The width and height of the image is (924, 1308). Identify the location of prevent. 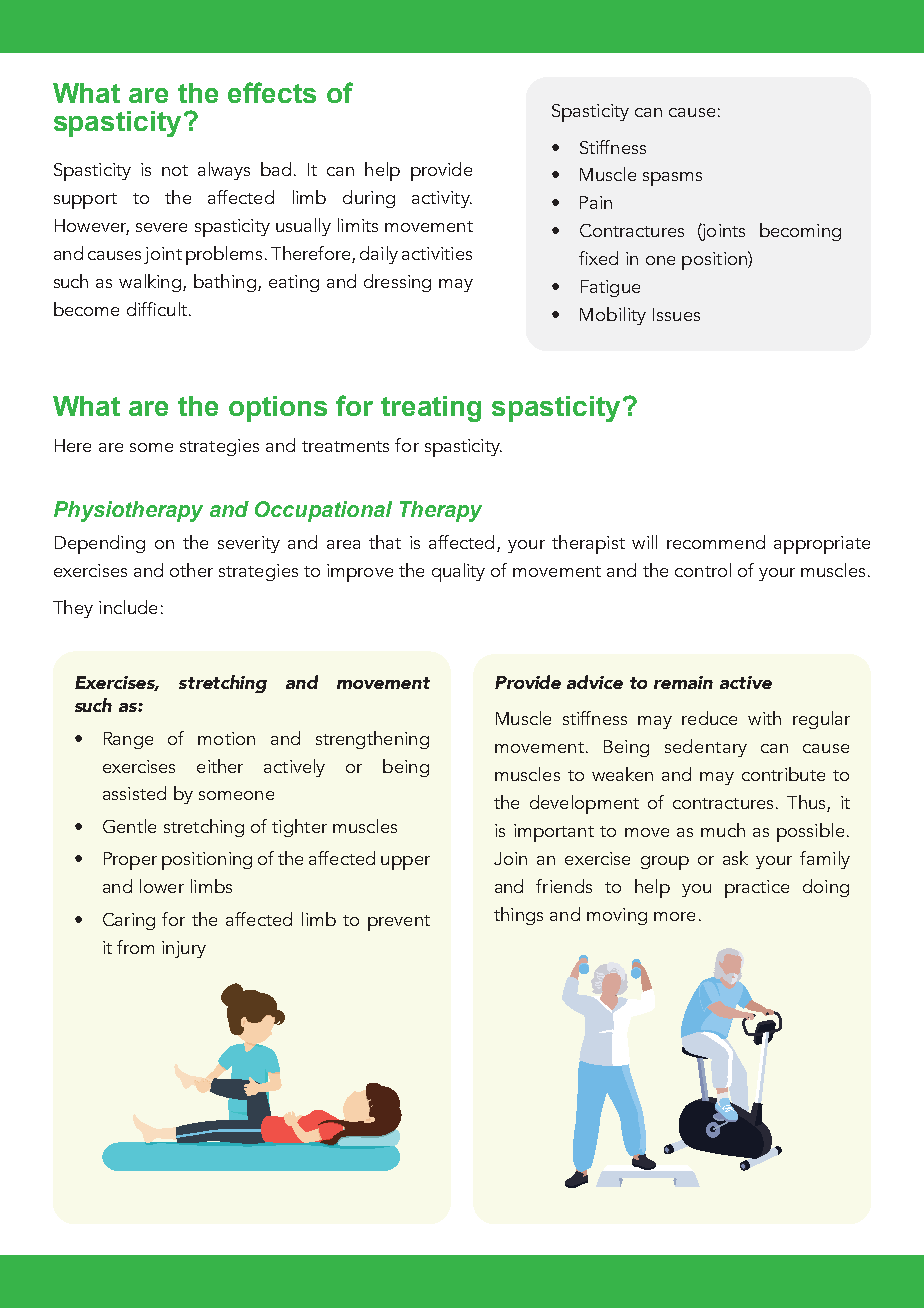
(399, 923).
